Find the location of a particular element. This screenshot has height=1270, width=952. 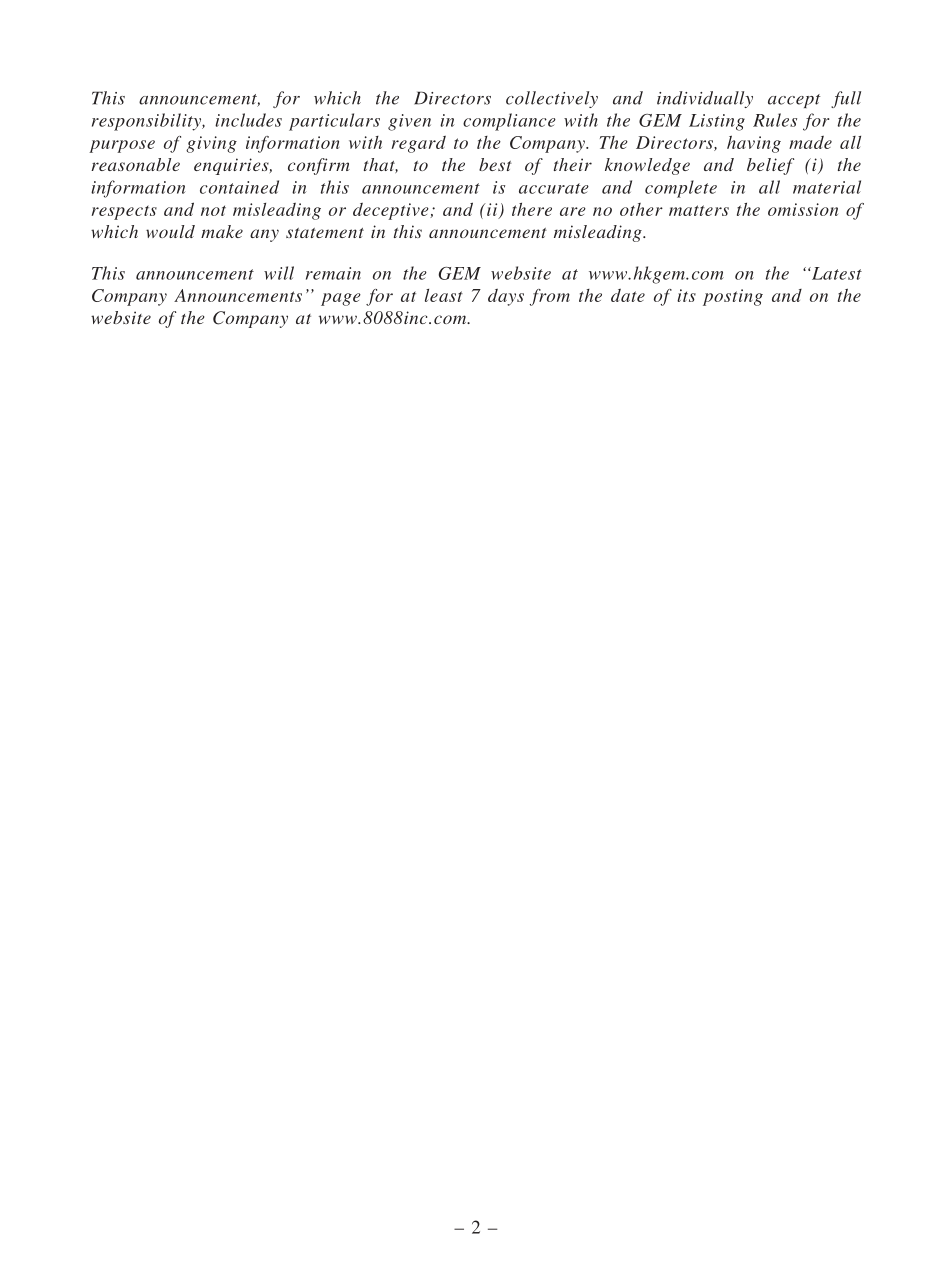

statement is located at coordinates (325, 233).
